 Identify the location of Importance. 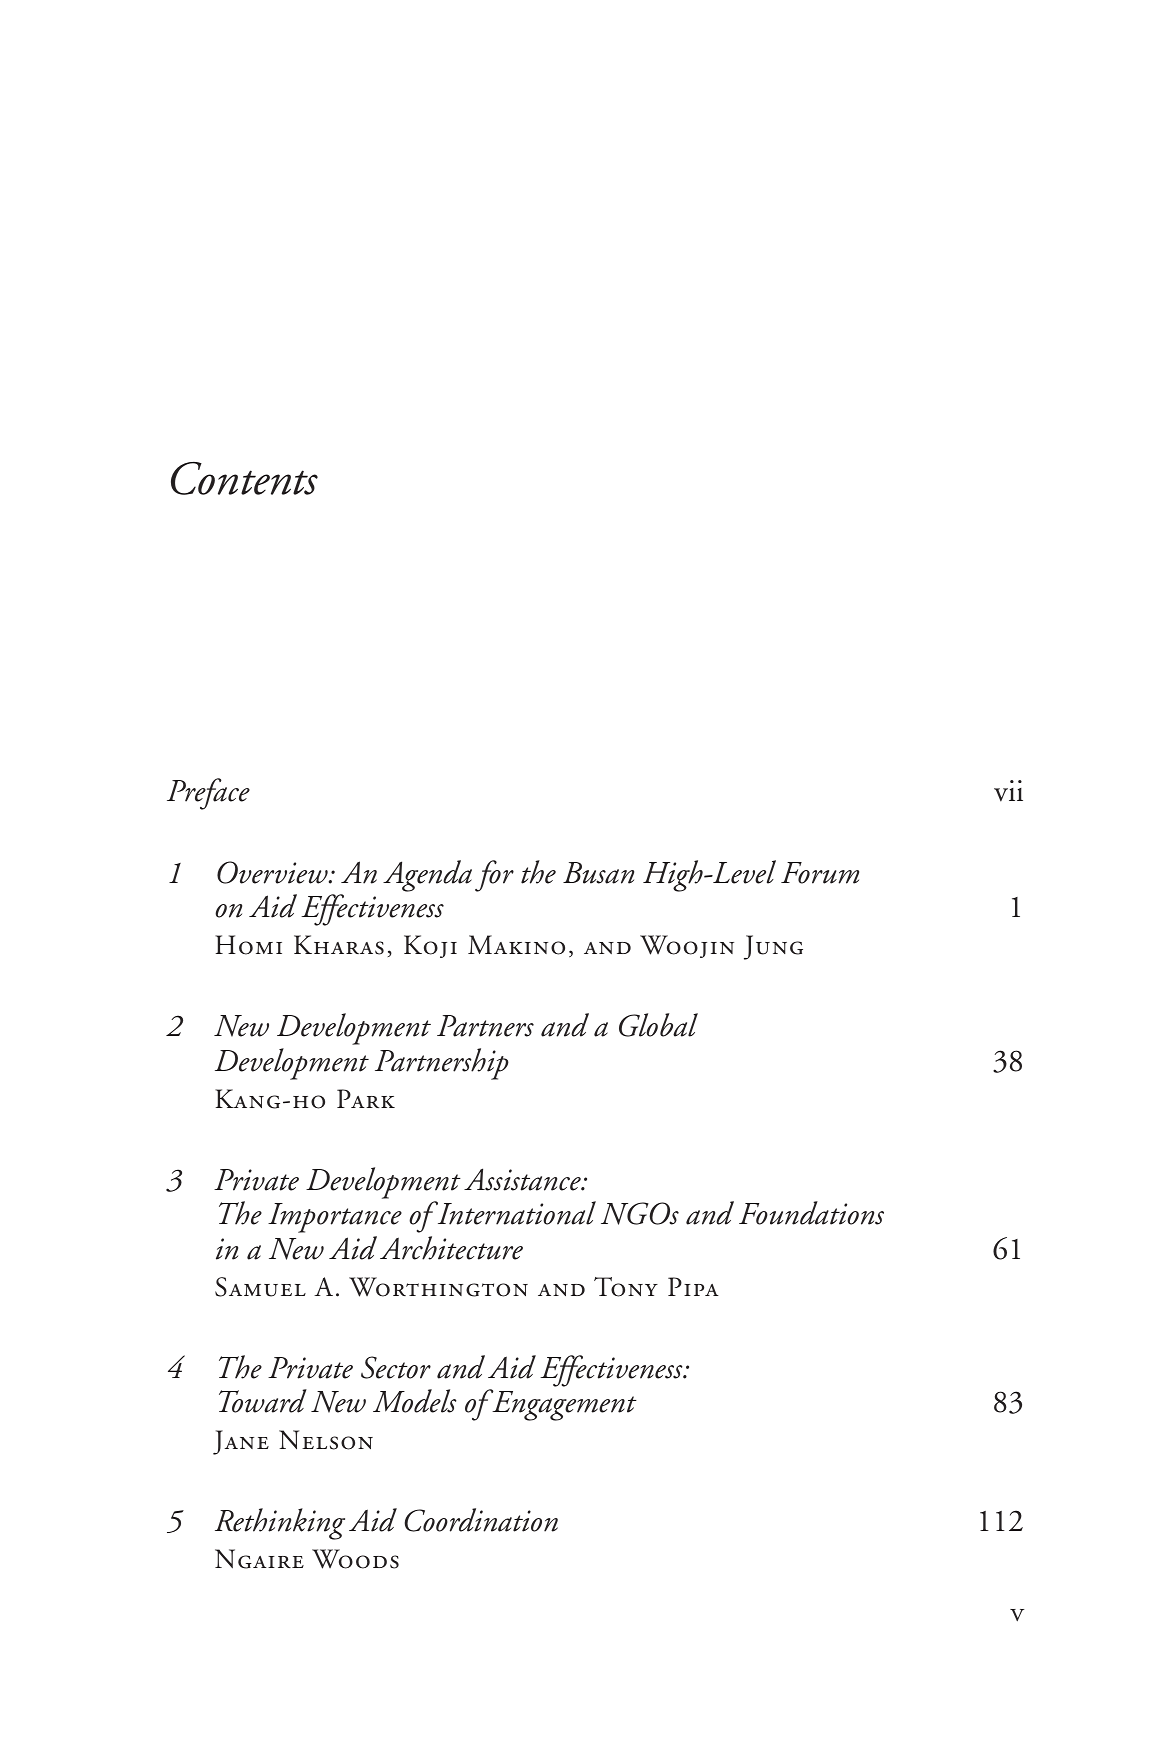
(335, 1218).
